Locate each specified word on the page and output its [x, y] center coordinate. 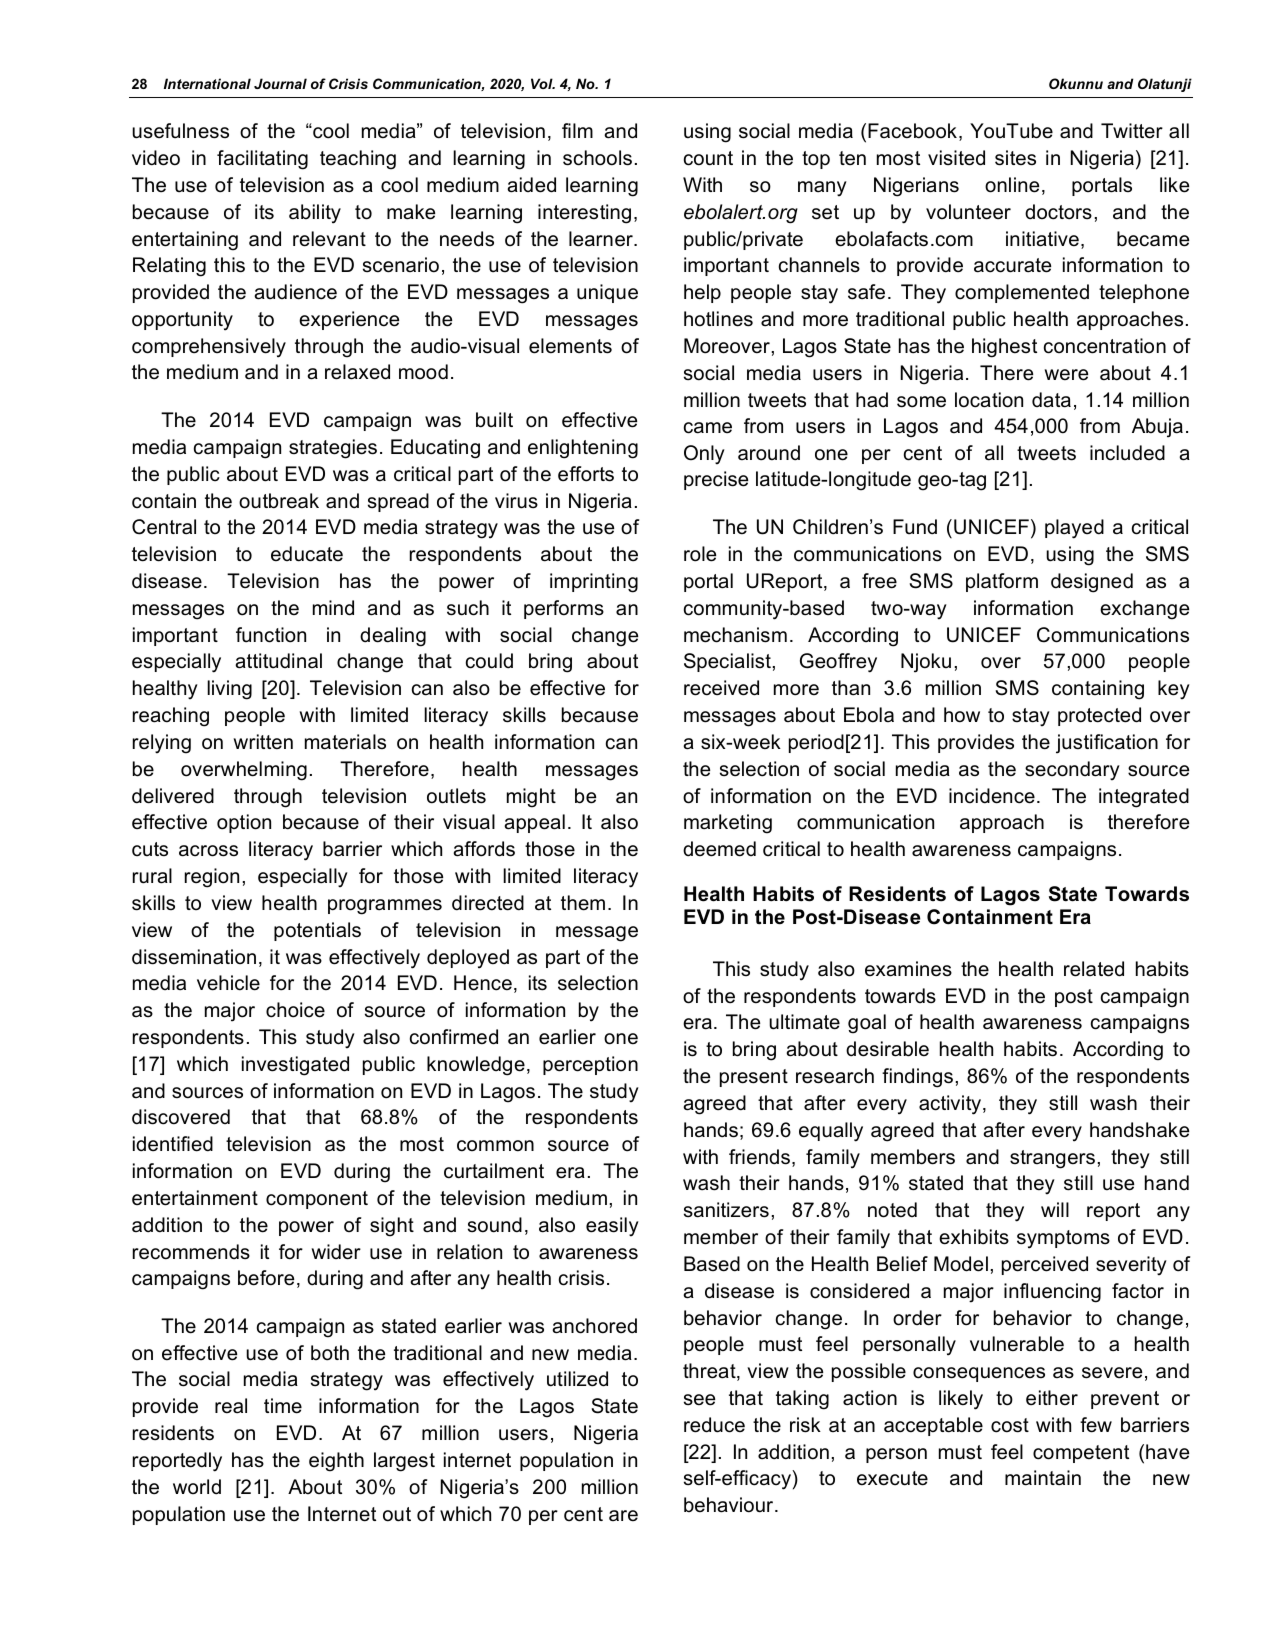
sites [1015, 158]
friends [759, 1157]
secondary [1072, 771]
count [708, 158]
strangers [1052, 1159]
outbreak [279, 501]
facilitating [262, 160]
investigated [295, 1066]
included [1127, 453]
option [244, 823]
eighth [336, 1462]
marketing [728, 824]
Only [704, 455]
